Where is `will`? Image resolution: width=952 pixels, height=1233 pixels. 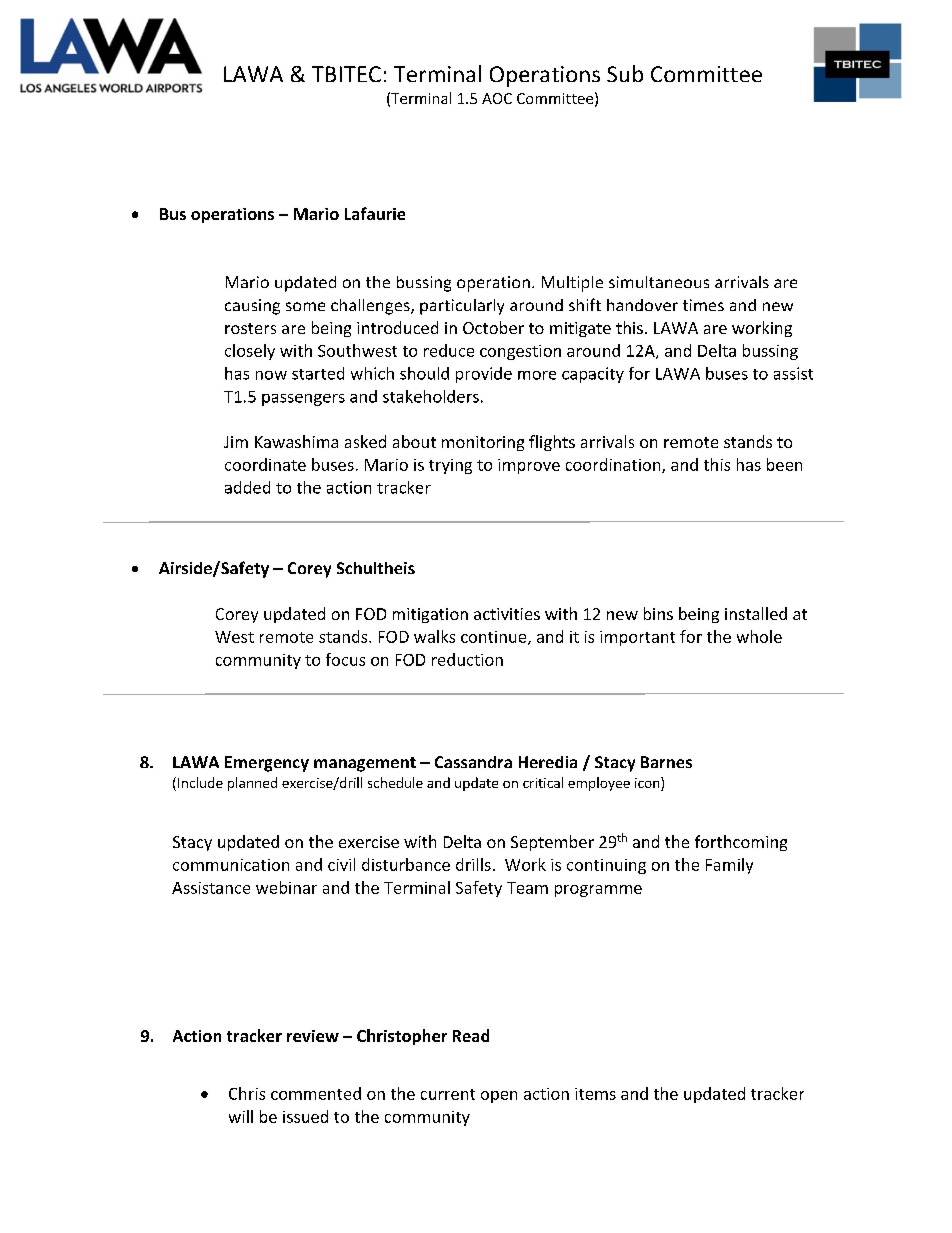
will is located at coordinates (241, 1116).
